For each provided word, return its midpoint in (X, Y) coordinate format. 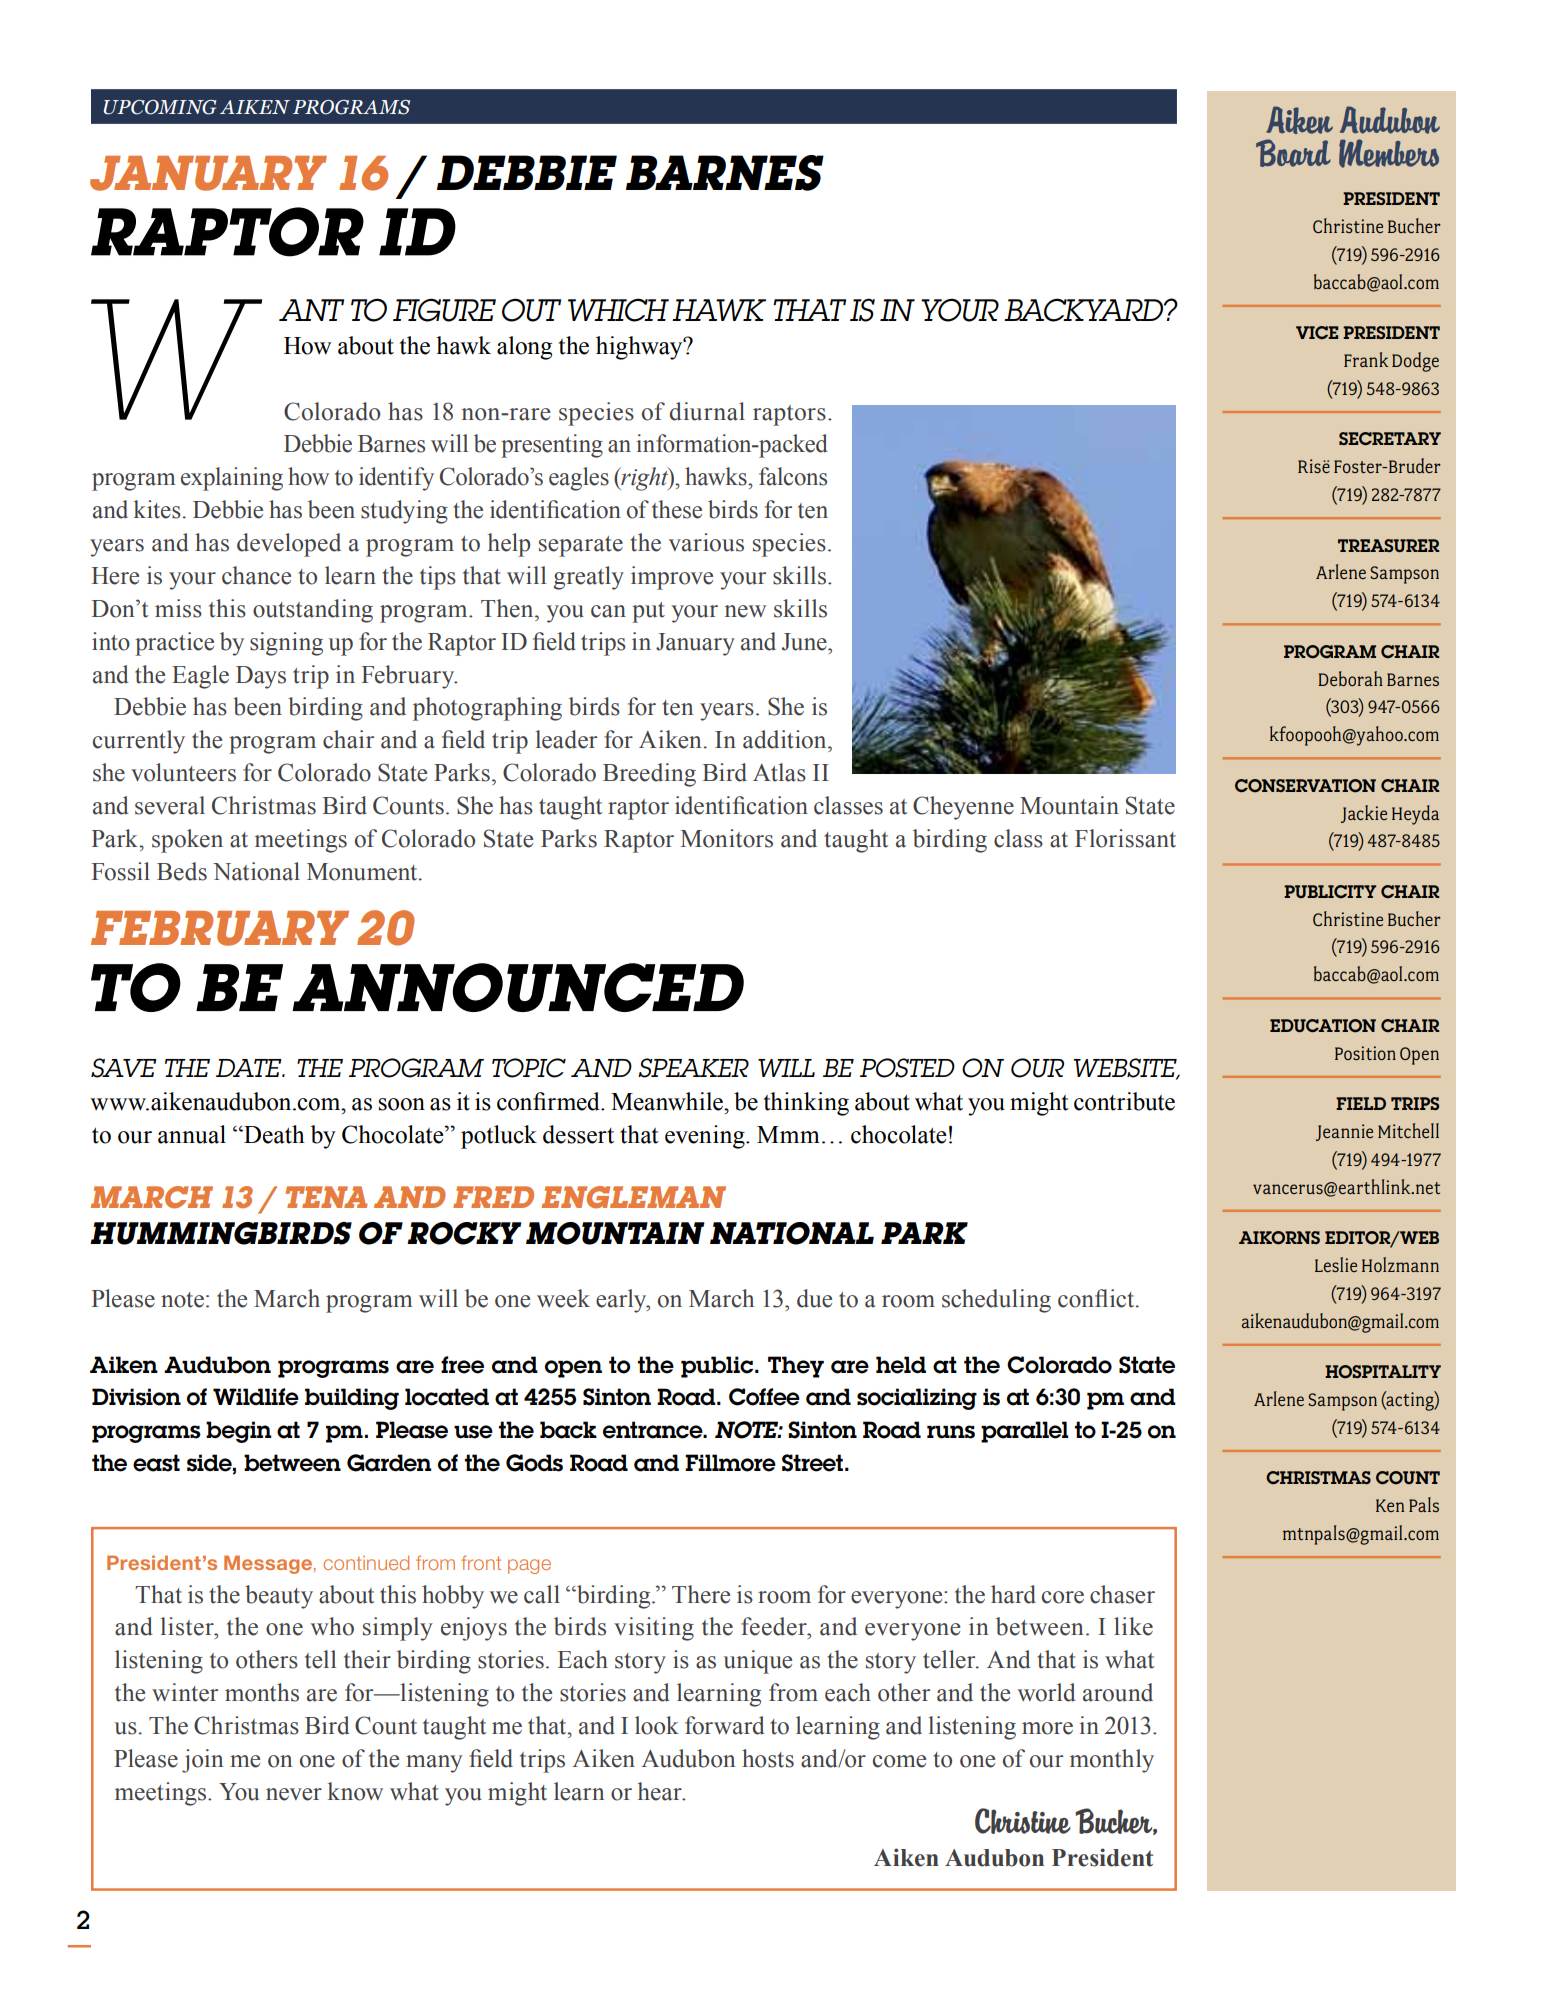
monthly (1112, 1761)
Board (1293, 153)
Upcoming (160, 107)
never (294, 1794)
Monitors (726, 838)
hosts (768, 1758)
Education (1323, 1026)
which (618, 310)
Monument (363, 872)
